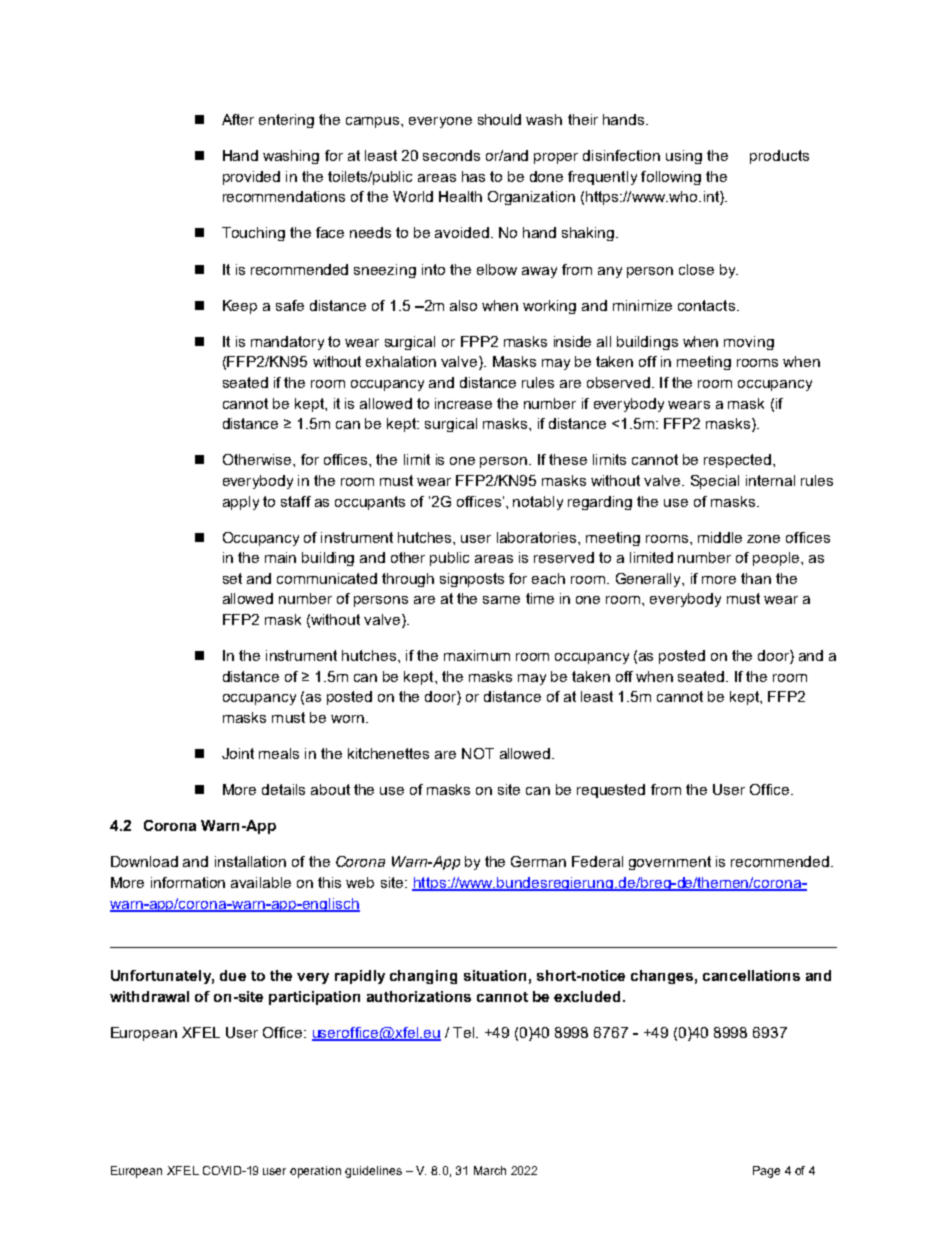  I want to click on set, so click(232, 578).
